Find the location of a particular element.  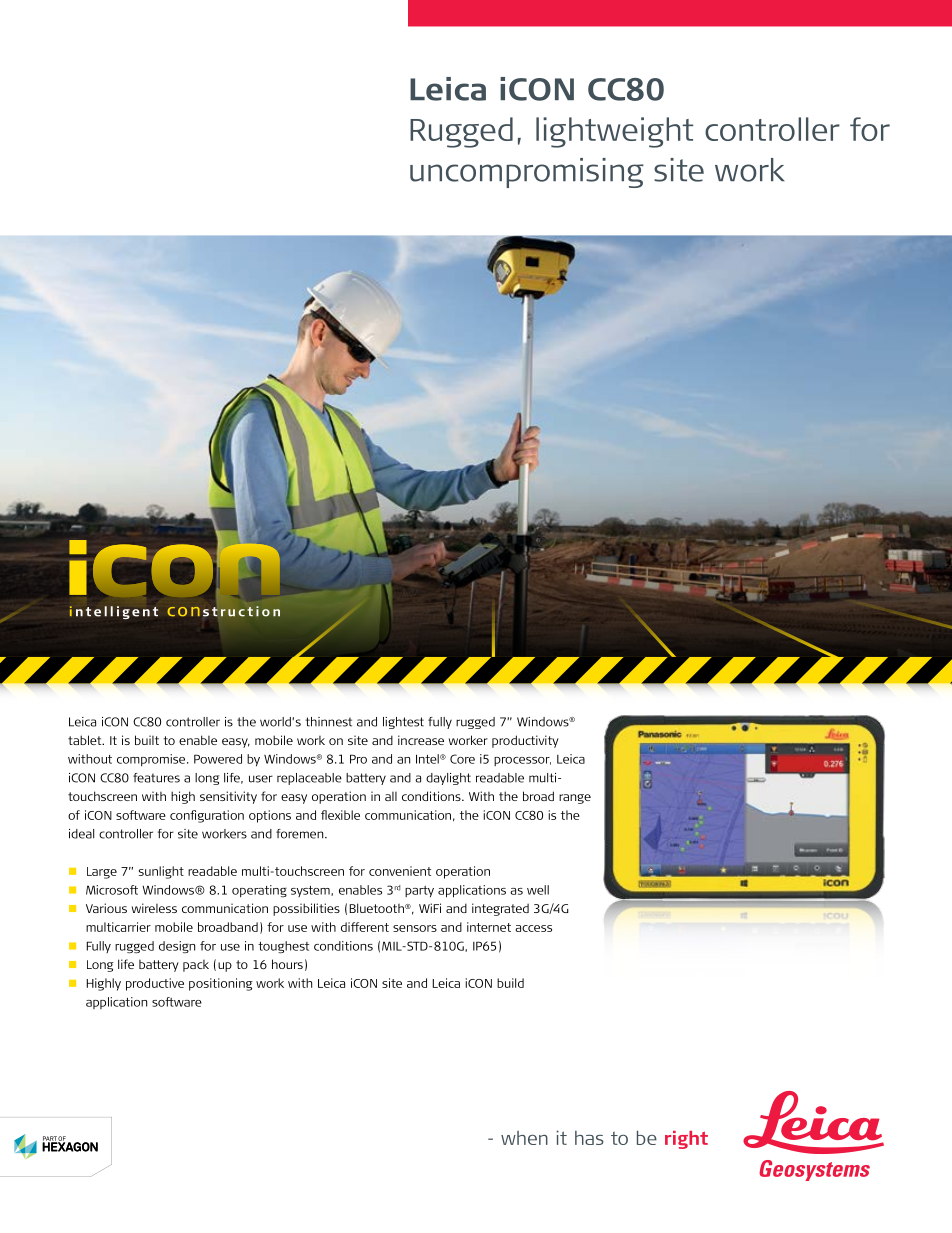

uncompromising is located at coordinates (527, 173).
